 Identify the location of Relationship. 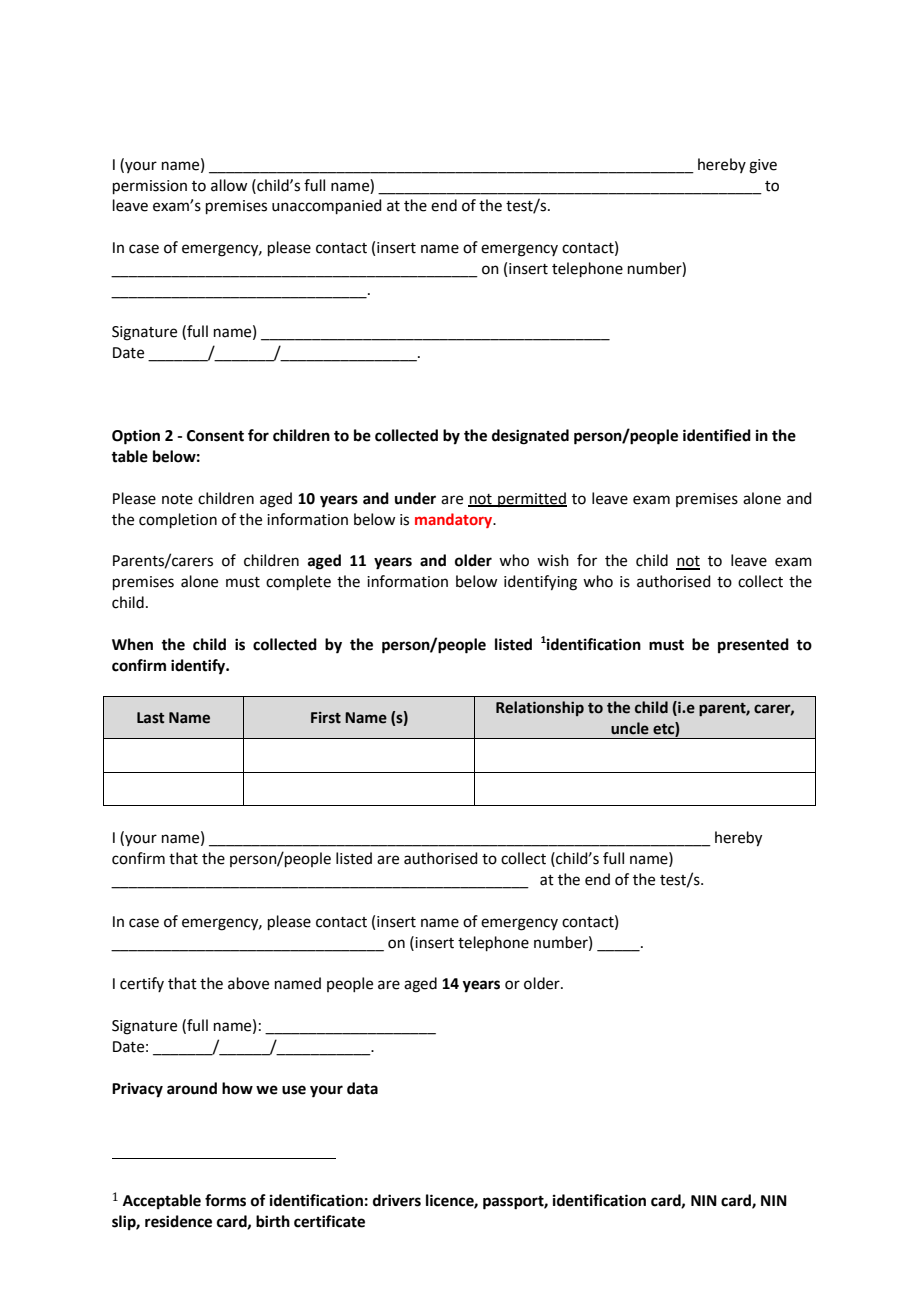
(540, 708).
